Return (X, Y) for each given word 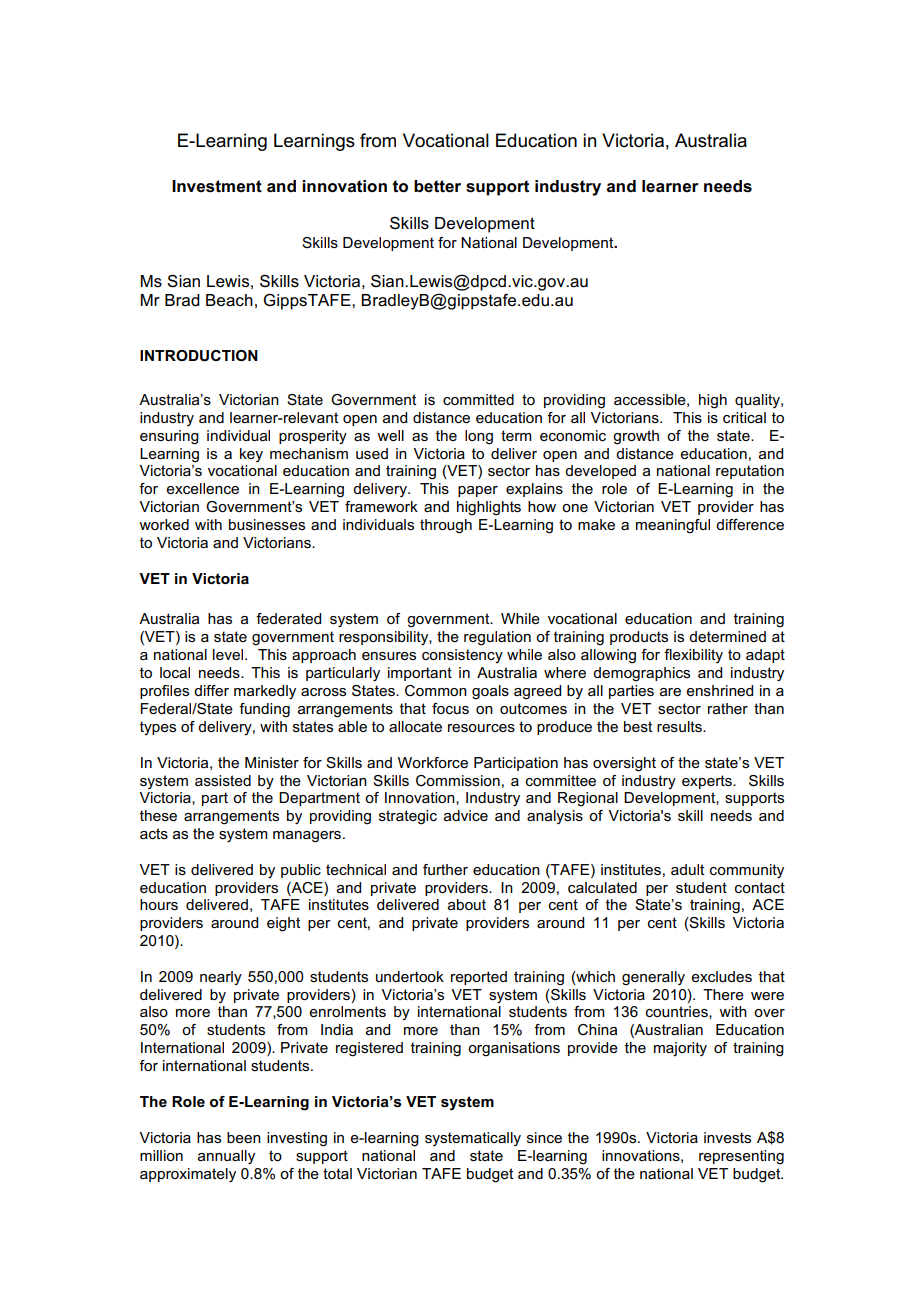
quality (758, 401)
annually (226, 1157)
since (544, 1137)
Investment (217, 186)
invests (727, 1137)
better (437, 186)
